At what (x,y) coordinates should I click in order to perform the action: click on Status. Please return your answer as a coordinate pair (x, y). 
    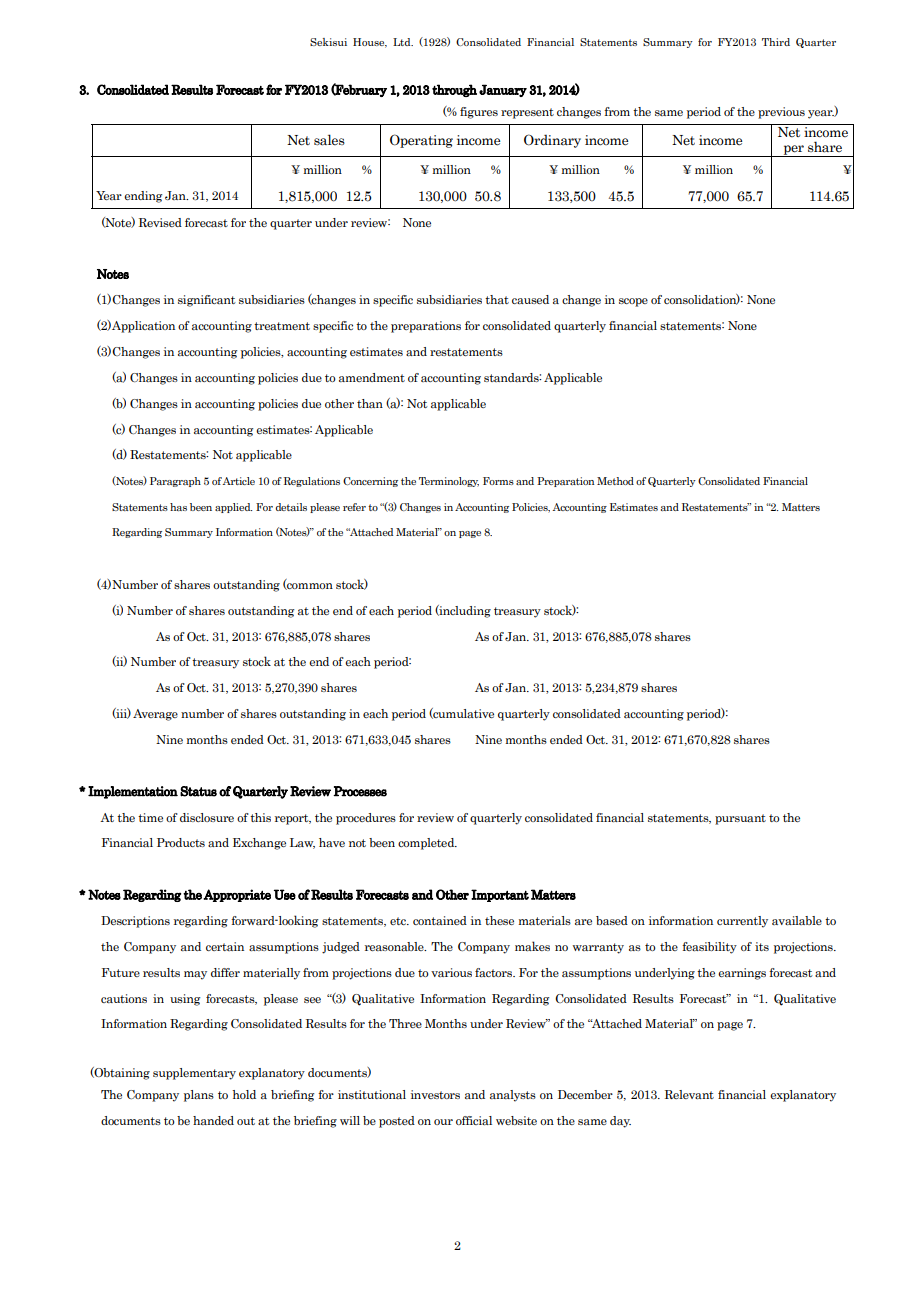
    Looking at the image, I should click on (198, 791).
